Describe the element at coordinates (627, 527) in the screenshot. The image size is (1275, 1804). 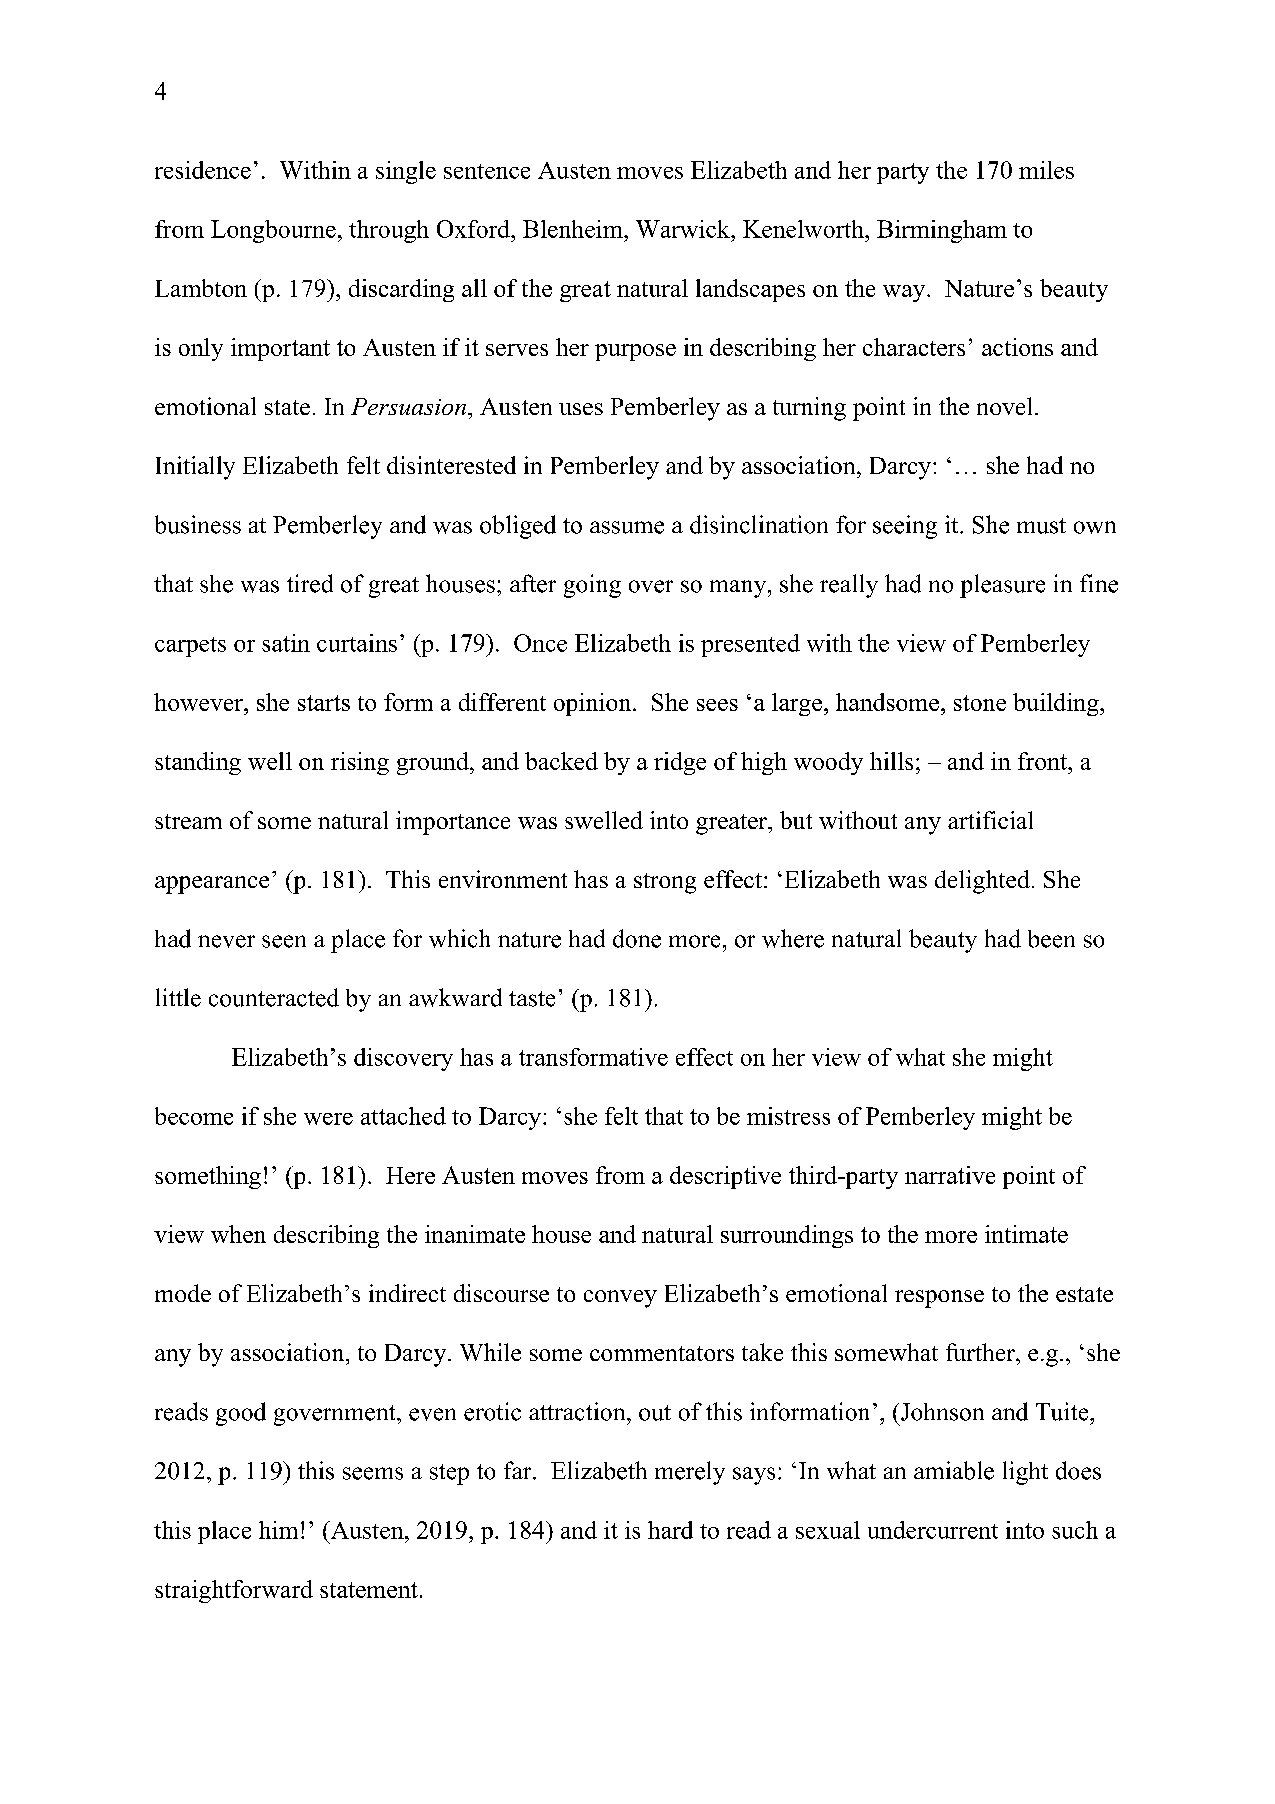
I see `assume` at that location.
